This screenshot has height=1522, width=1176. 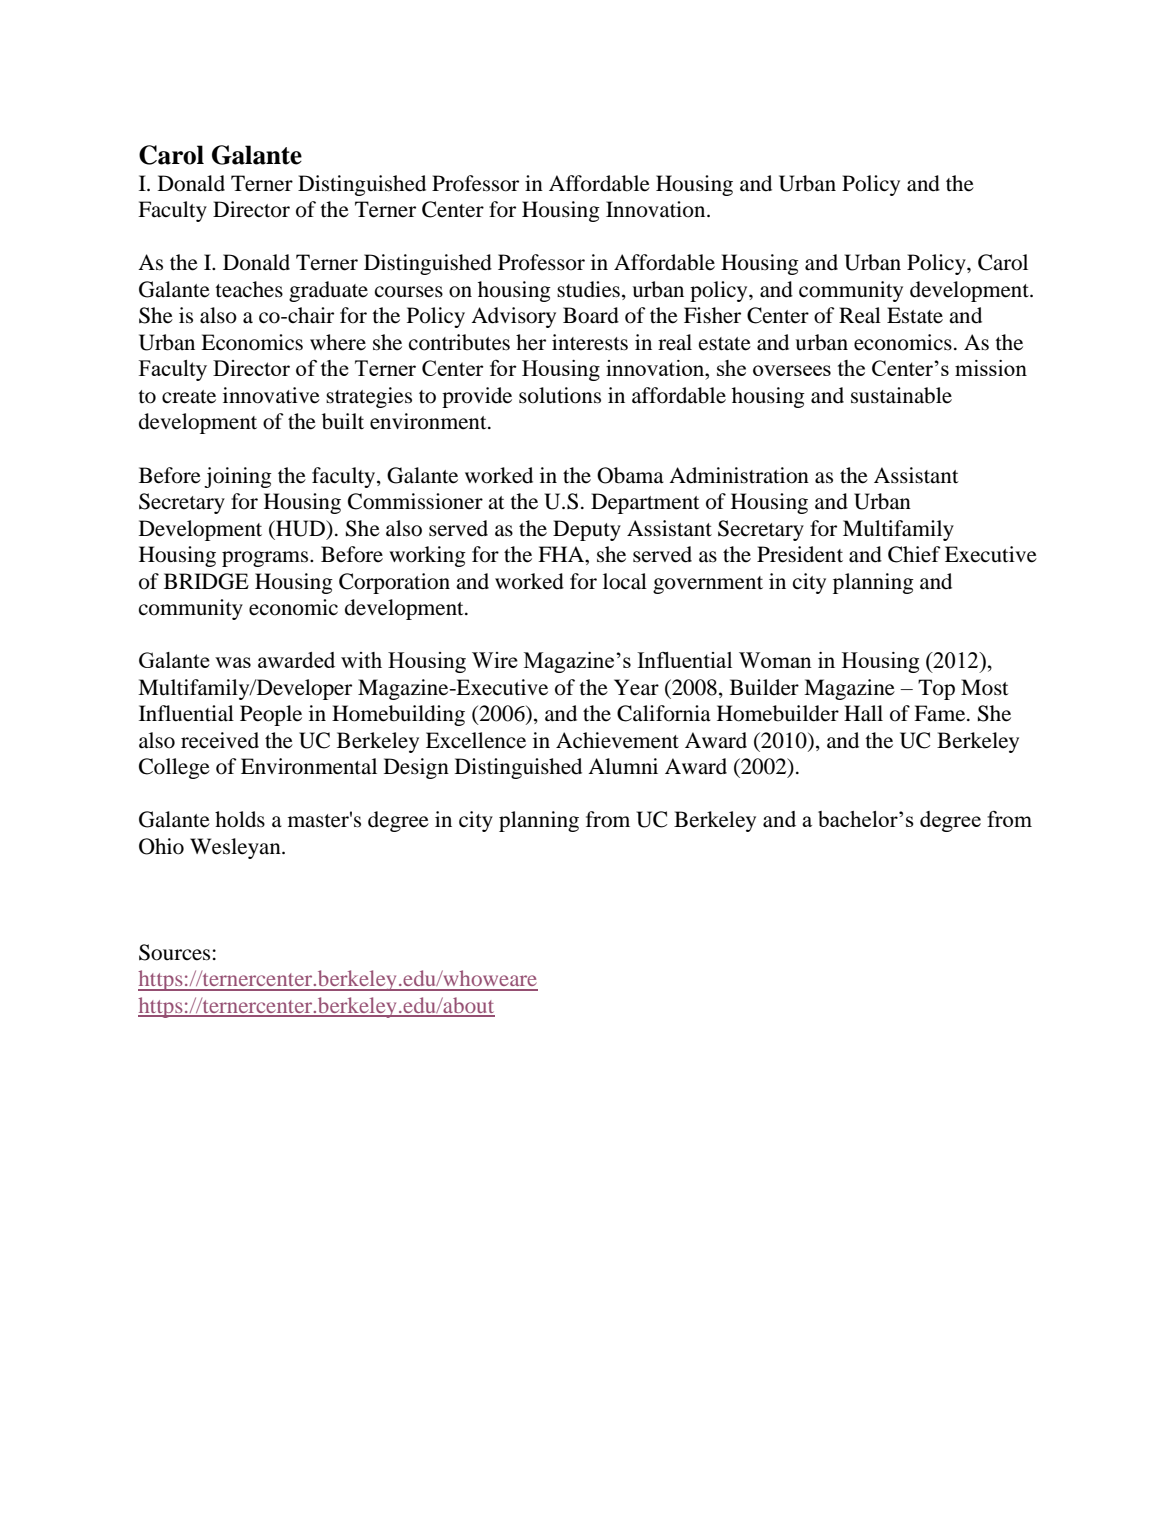 What do you see at coordinates (236, 848) in the screenshot?
I see `Wesleyan` at bounding box center [236, 848].
